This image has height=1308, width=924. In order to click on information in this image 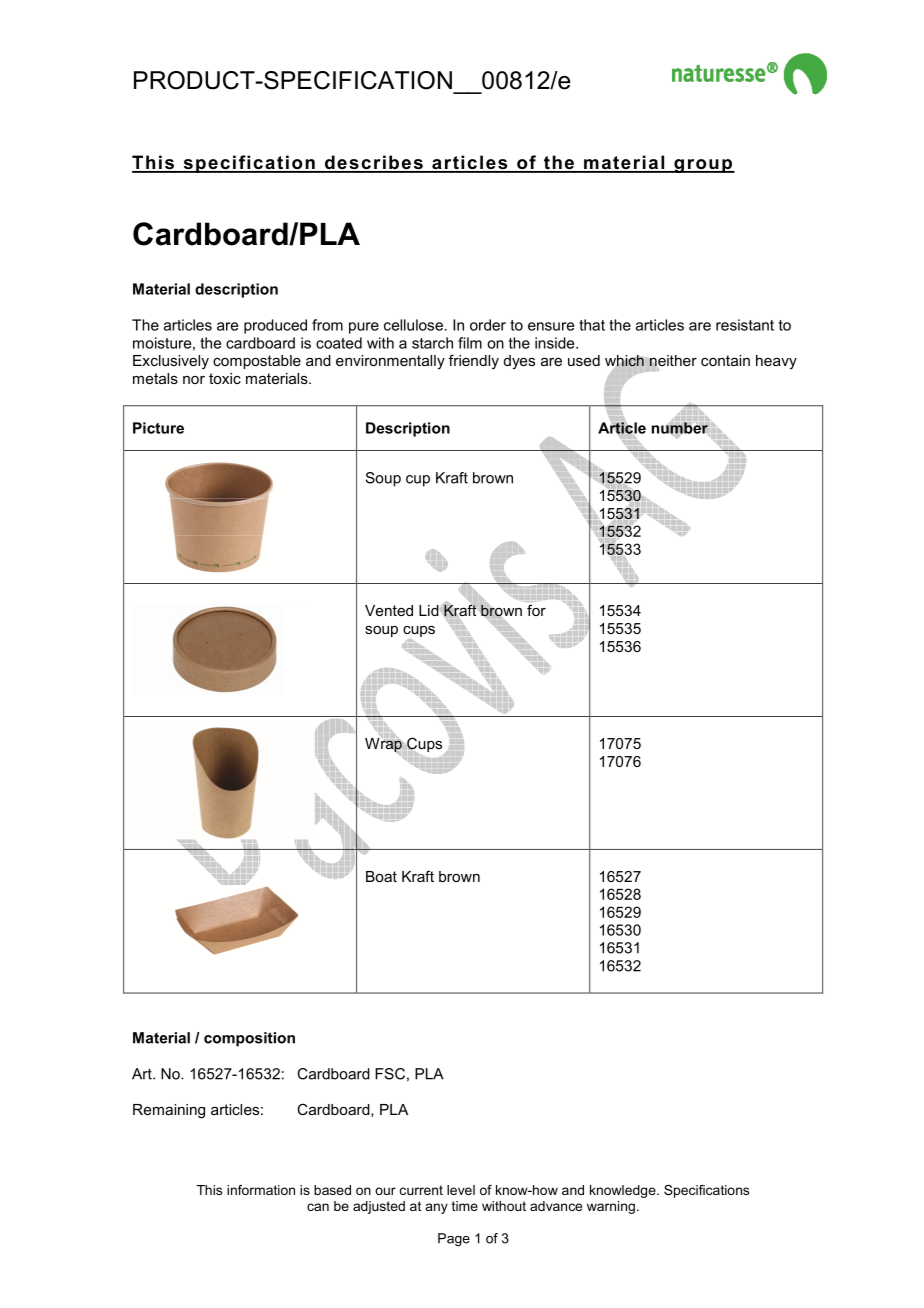, I will do `click(261, 1190)`.
